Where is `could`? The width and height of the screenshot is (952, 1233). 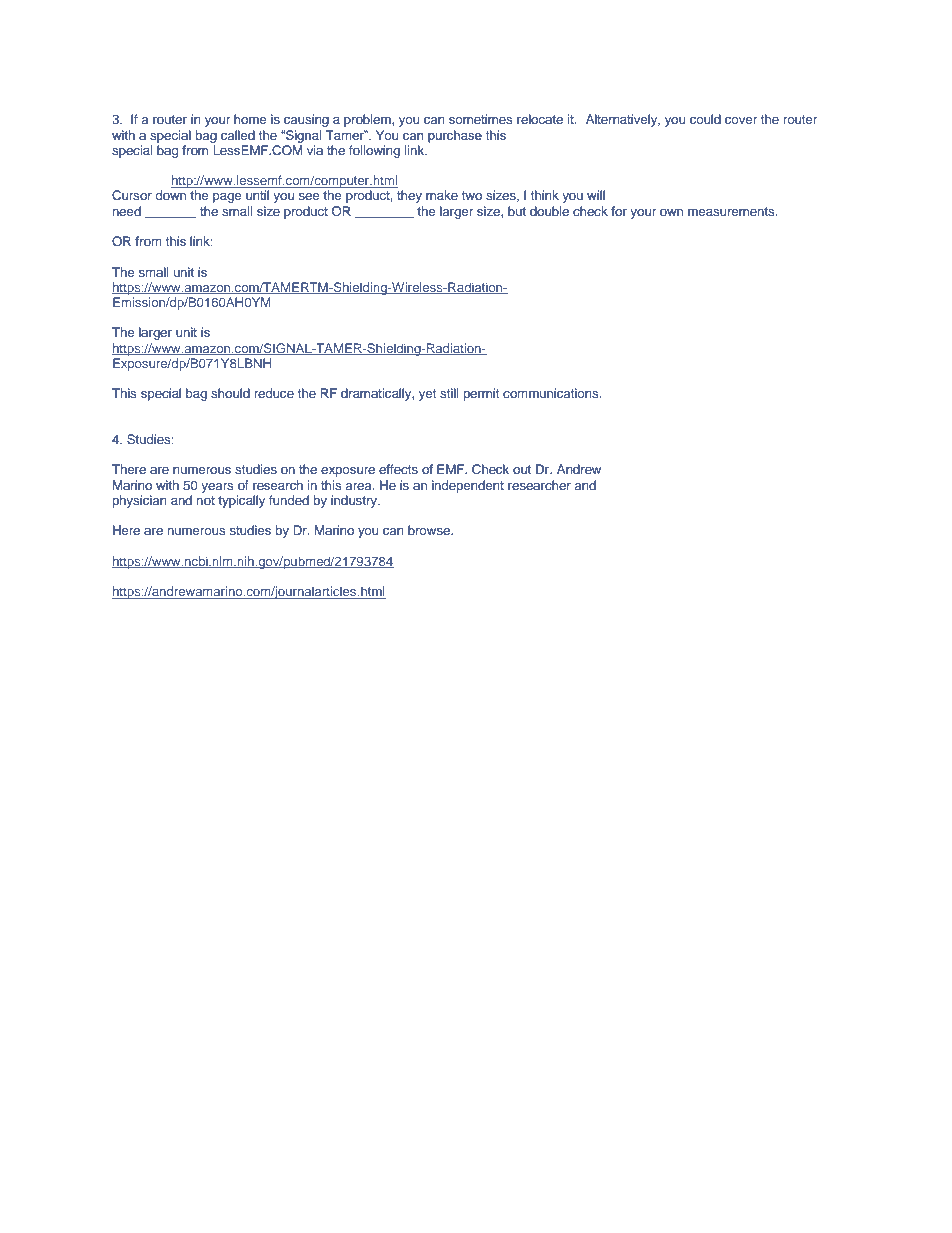 could is located at coordinates (705, 119).
